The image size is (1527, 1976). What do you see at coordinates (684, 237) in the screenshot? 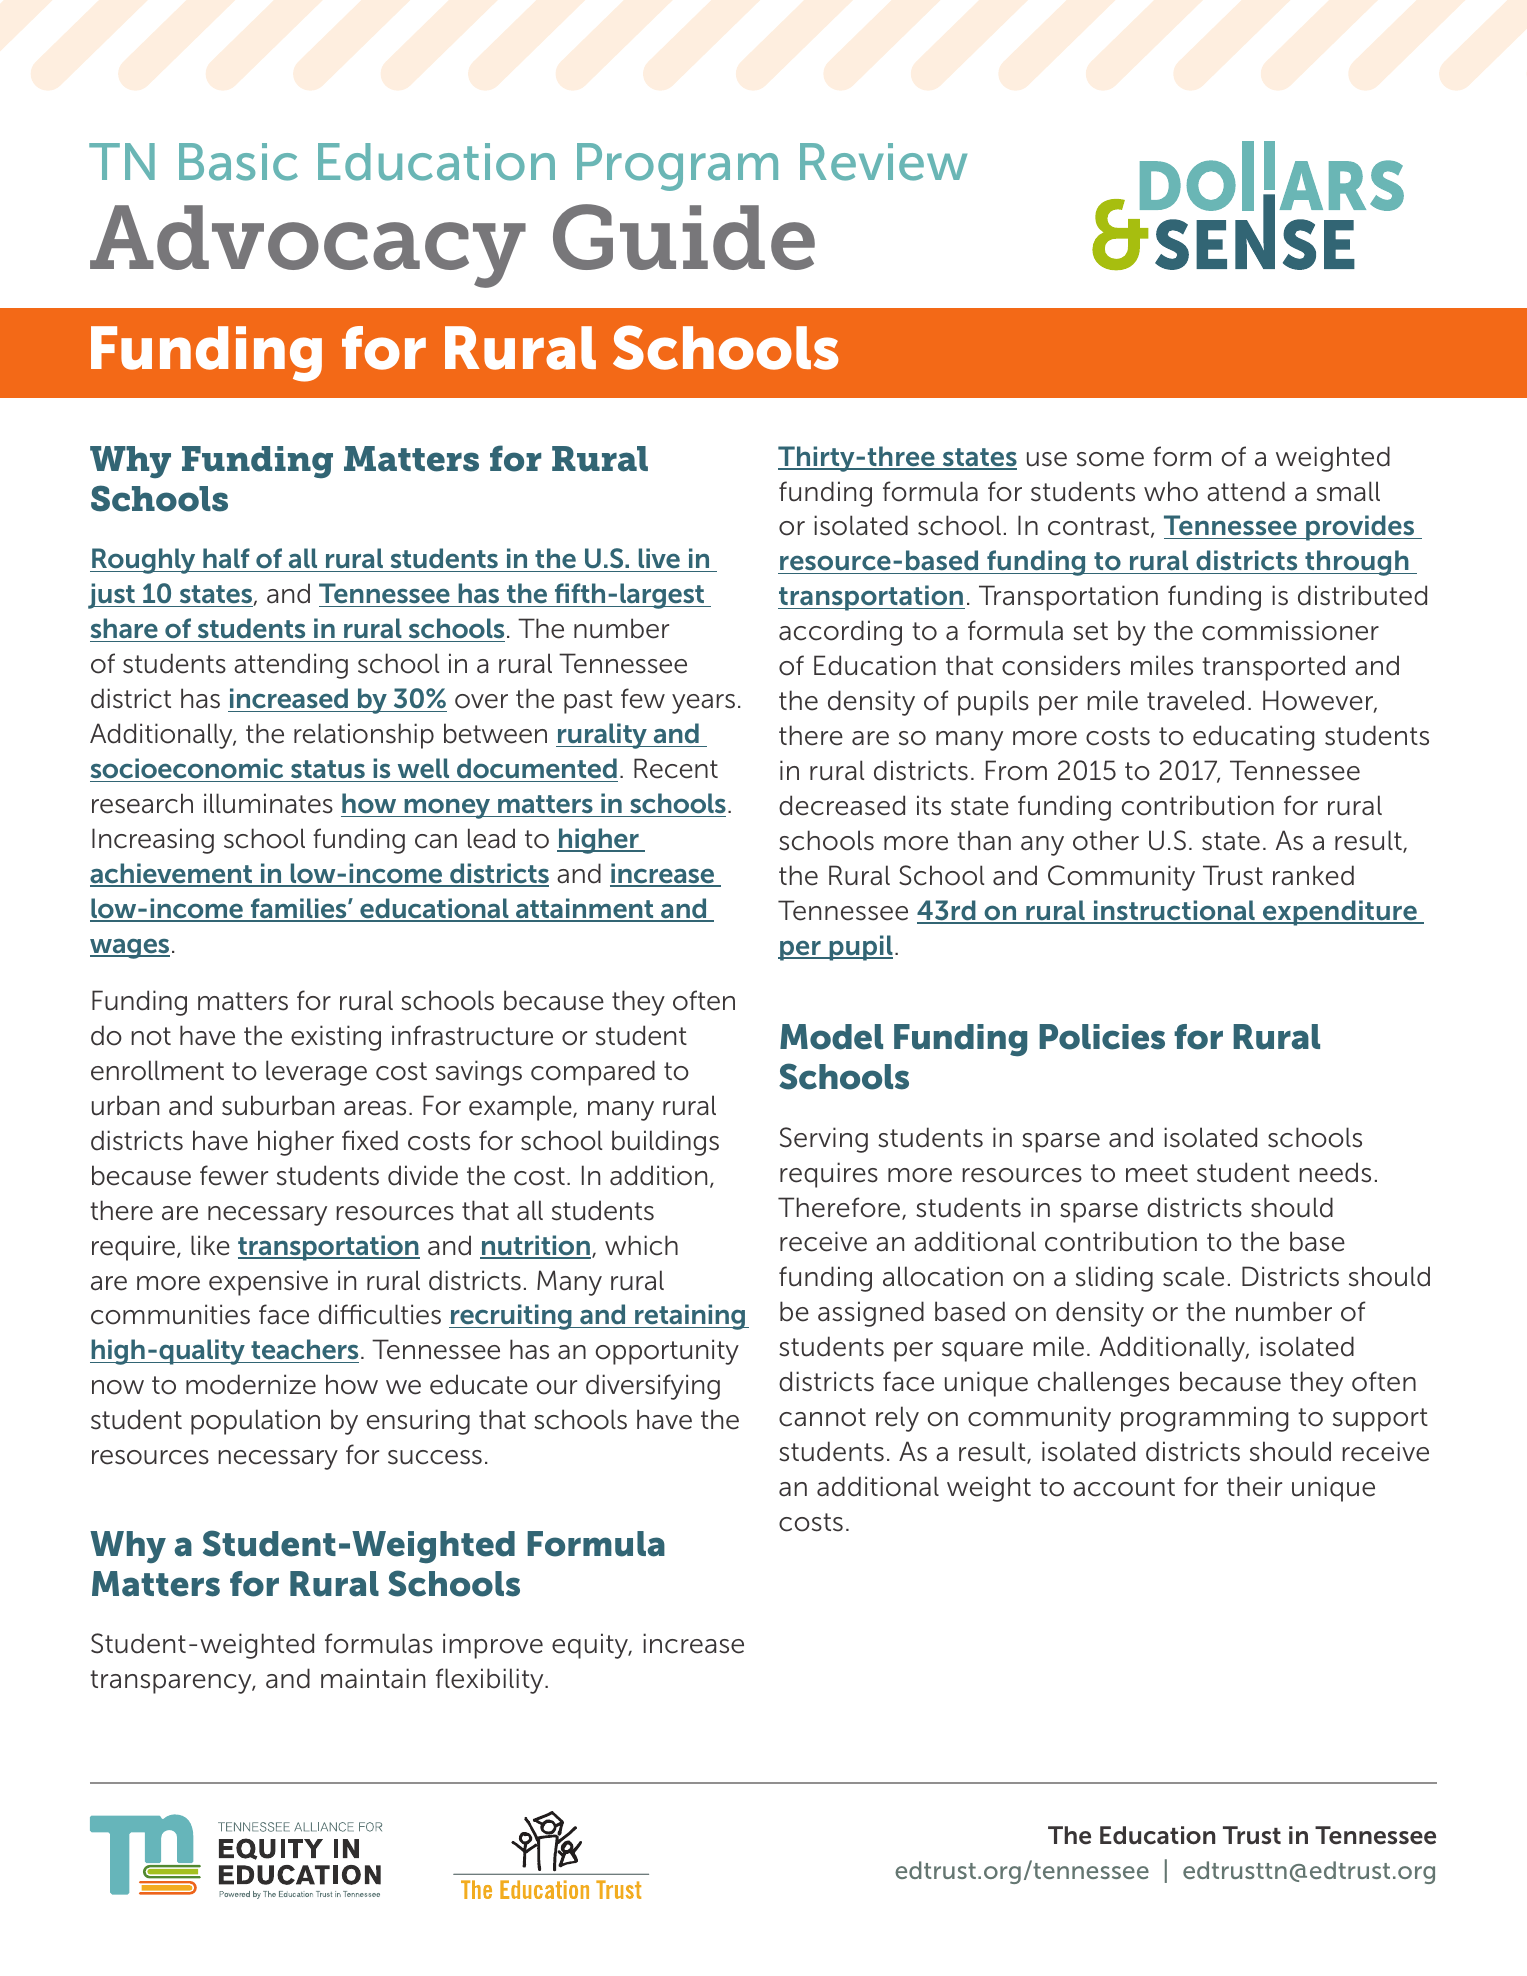
I see `Guide` at bounding box center [684, 237].
